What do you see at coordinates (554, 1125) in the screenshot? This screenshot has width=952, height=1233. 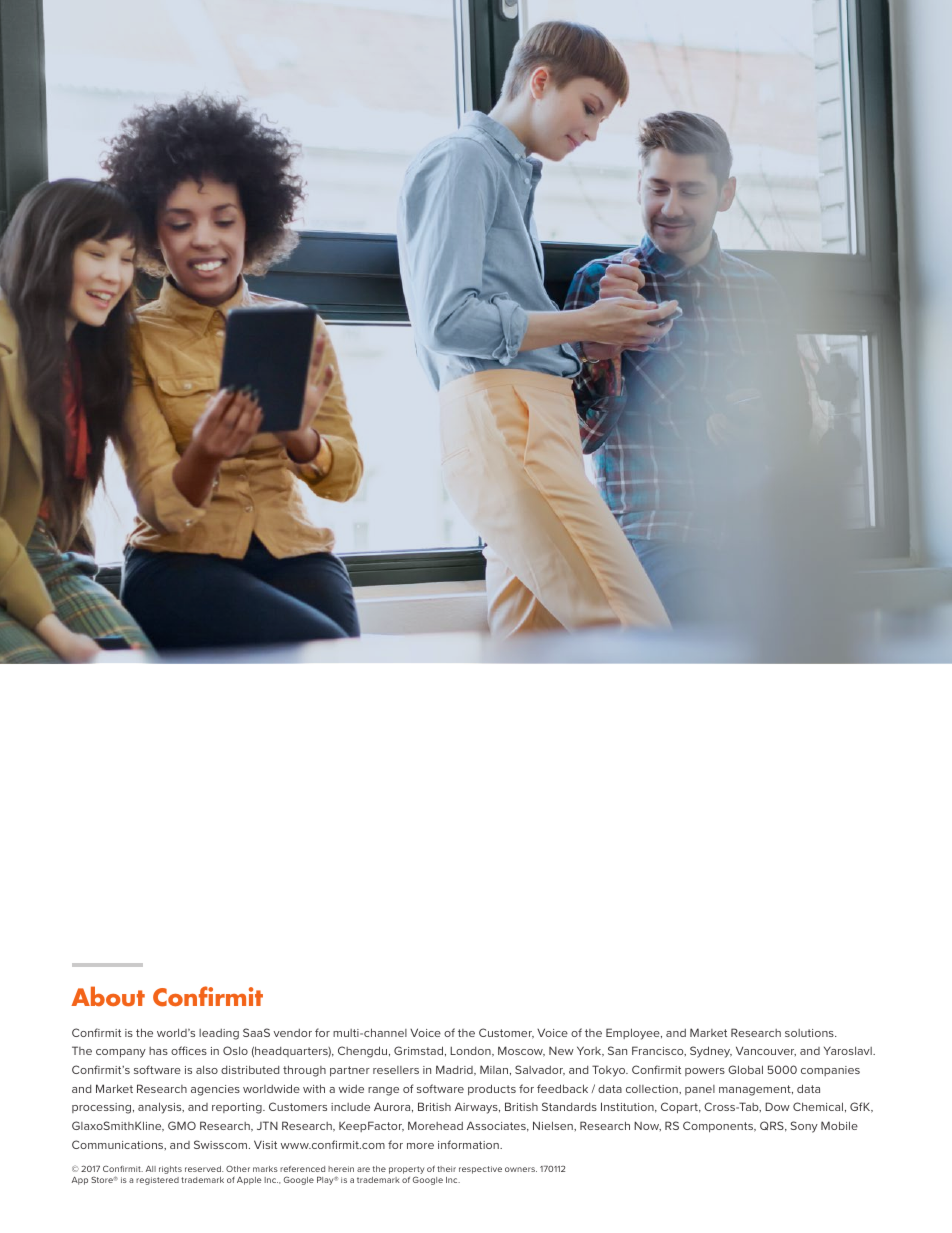 I see `Nielsen` at bounding box center [554, 1125].
